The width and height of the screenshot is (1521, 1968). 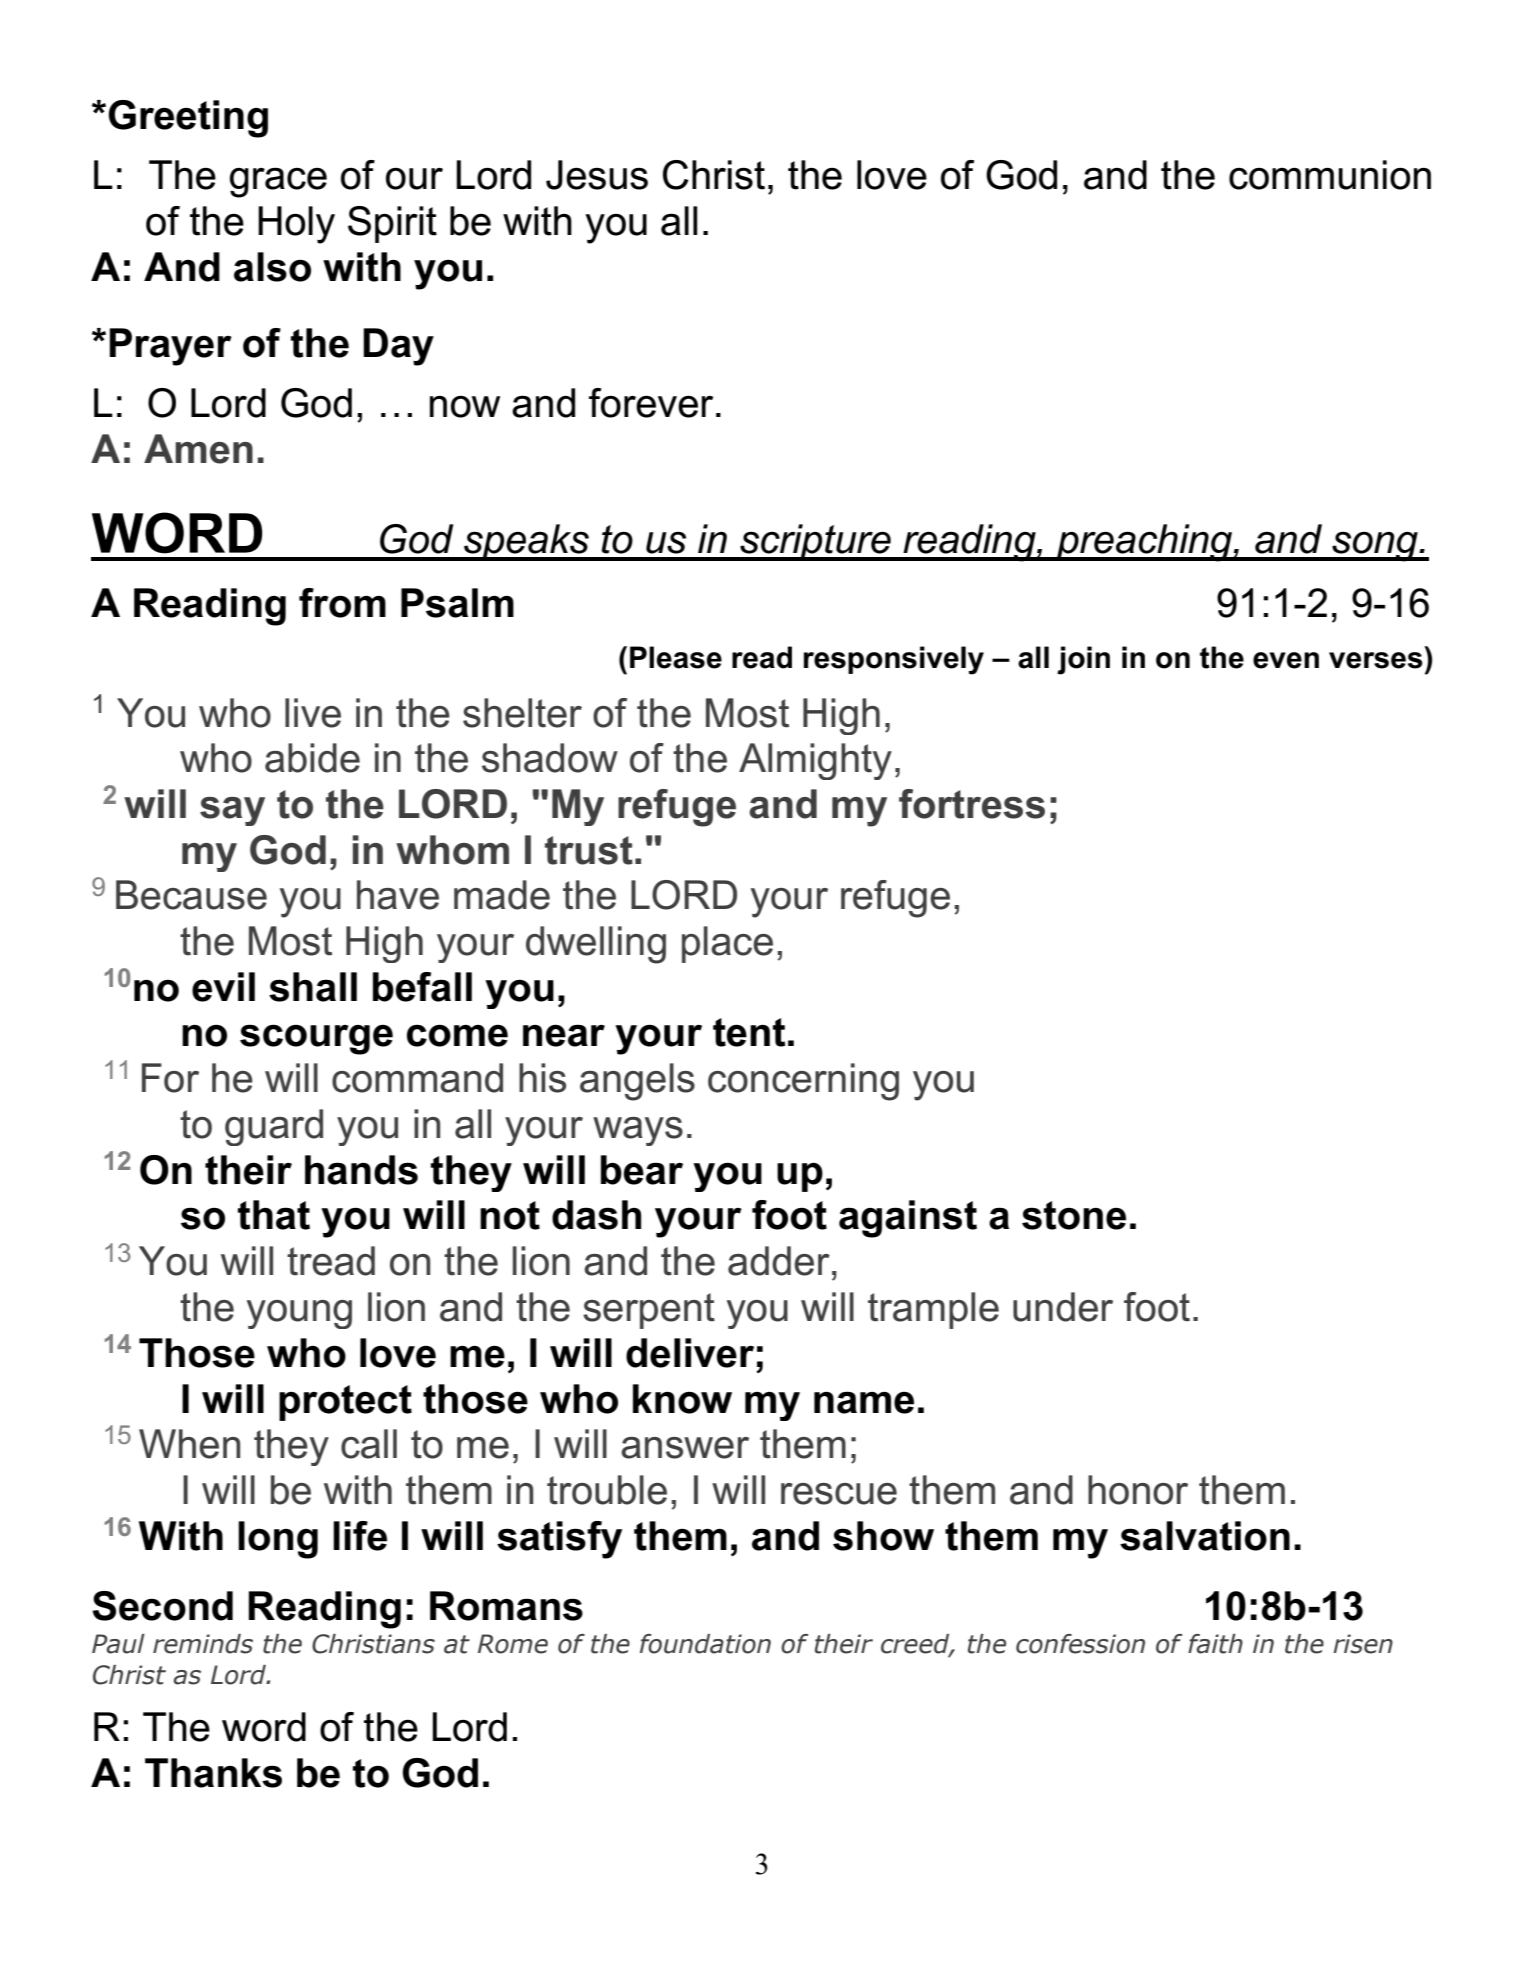 I want to click on grace, so click(x=278, y=182).
